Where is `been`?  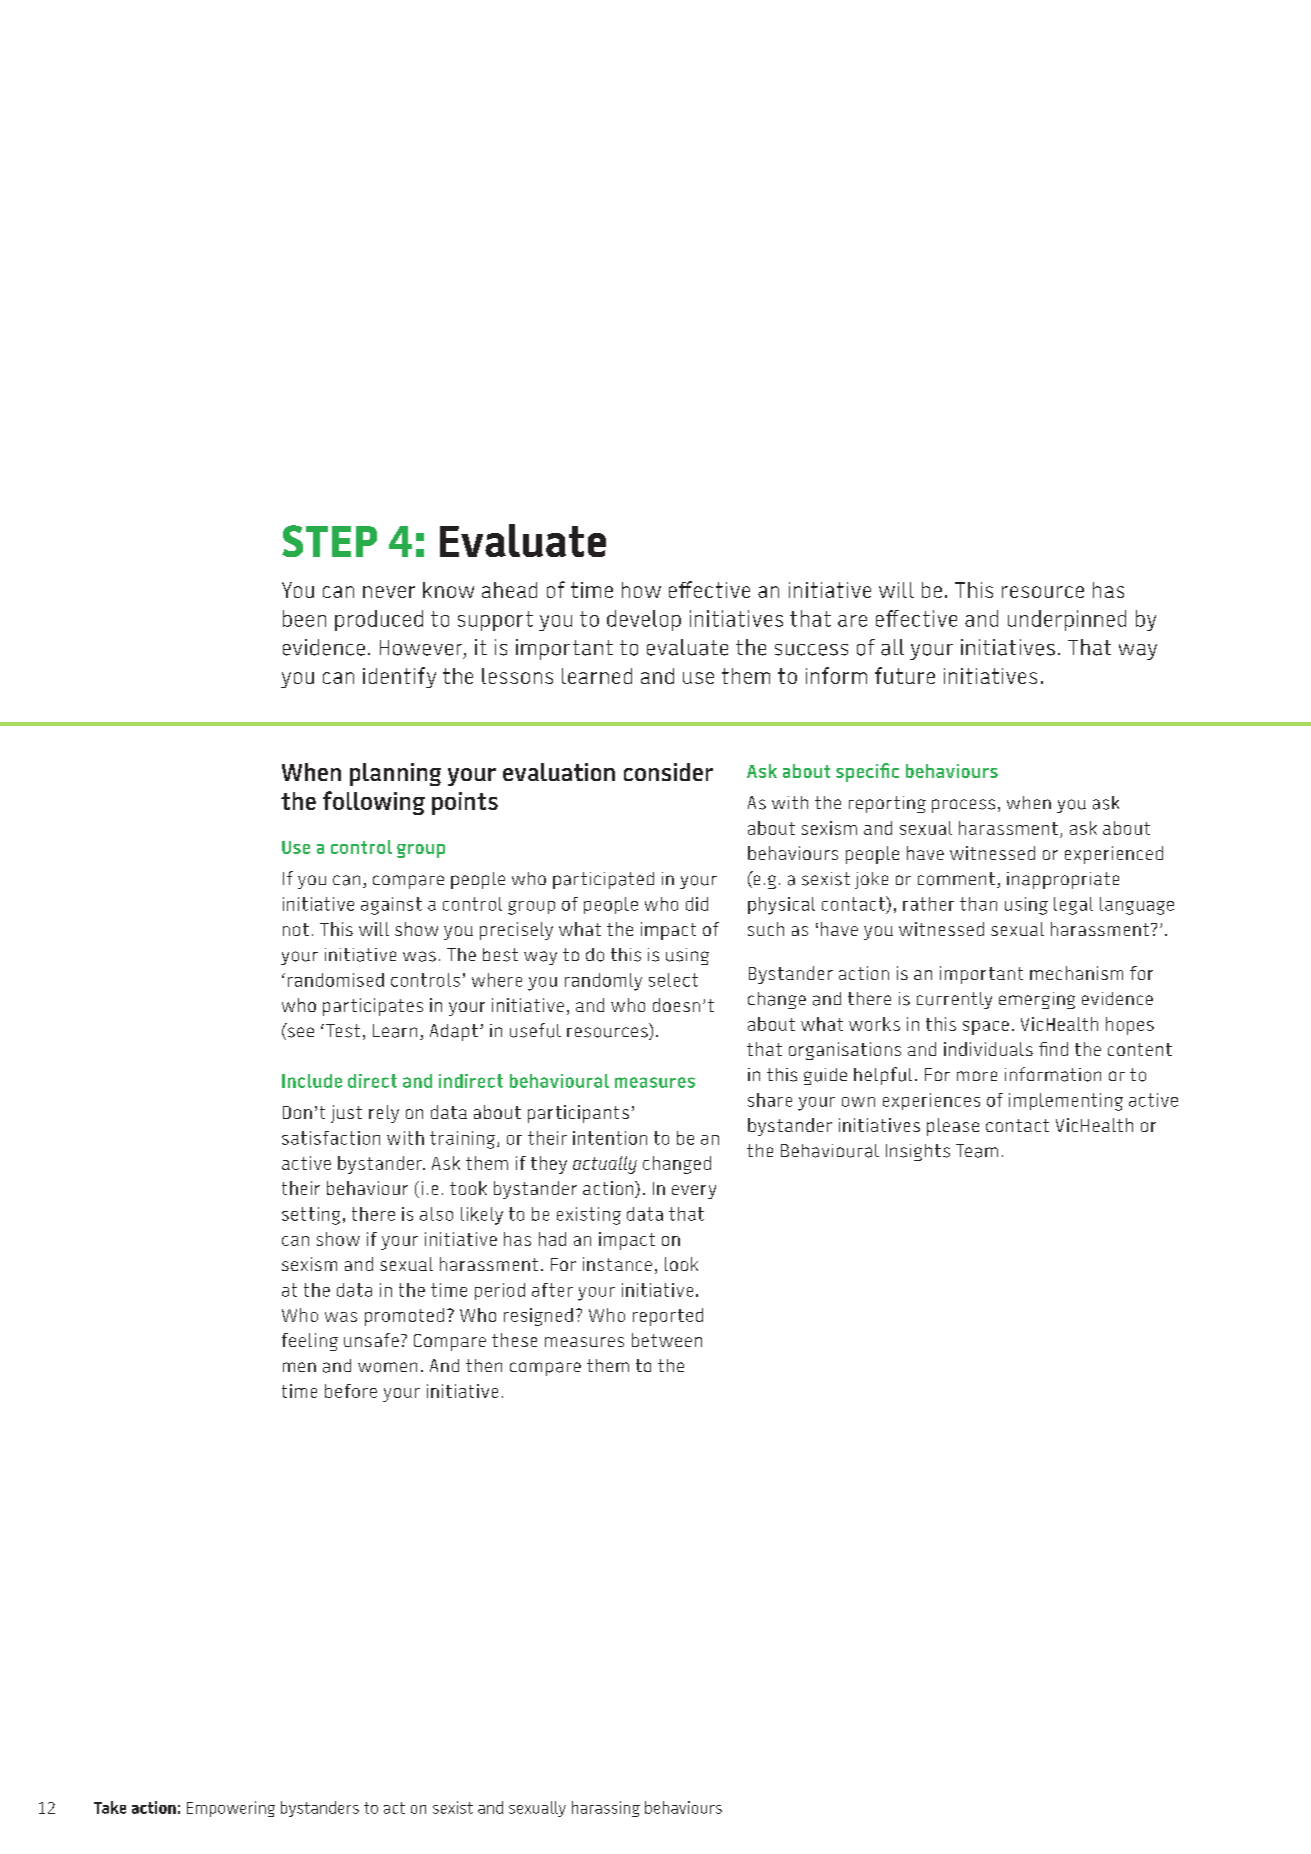 been is located at coordinates (304, 618).
